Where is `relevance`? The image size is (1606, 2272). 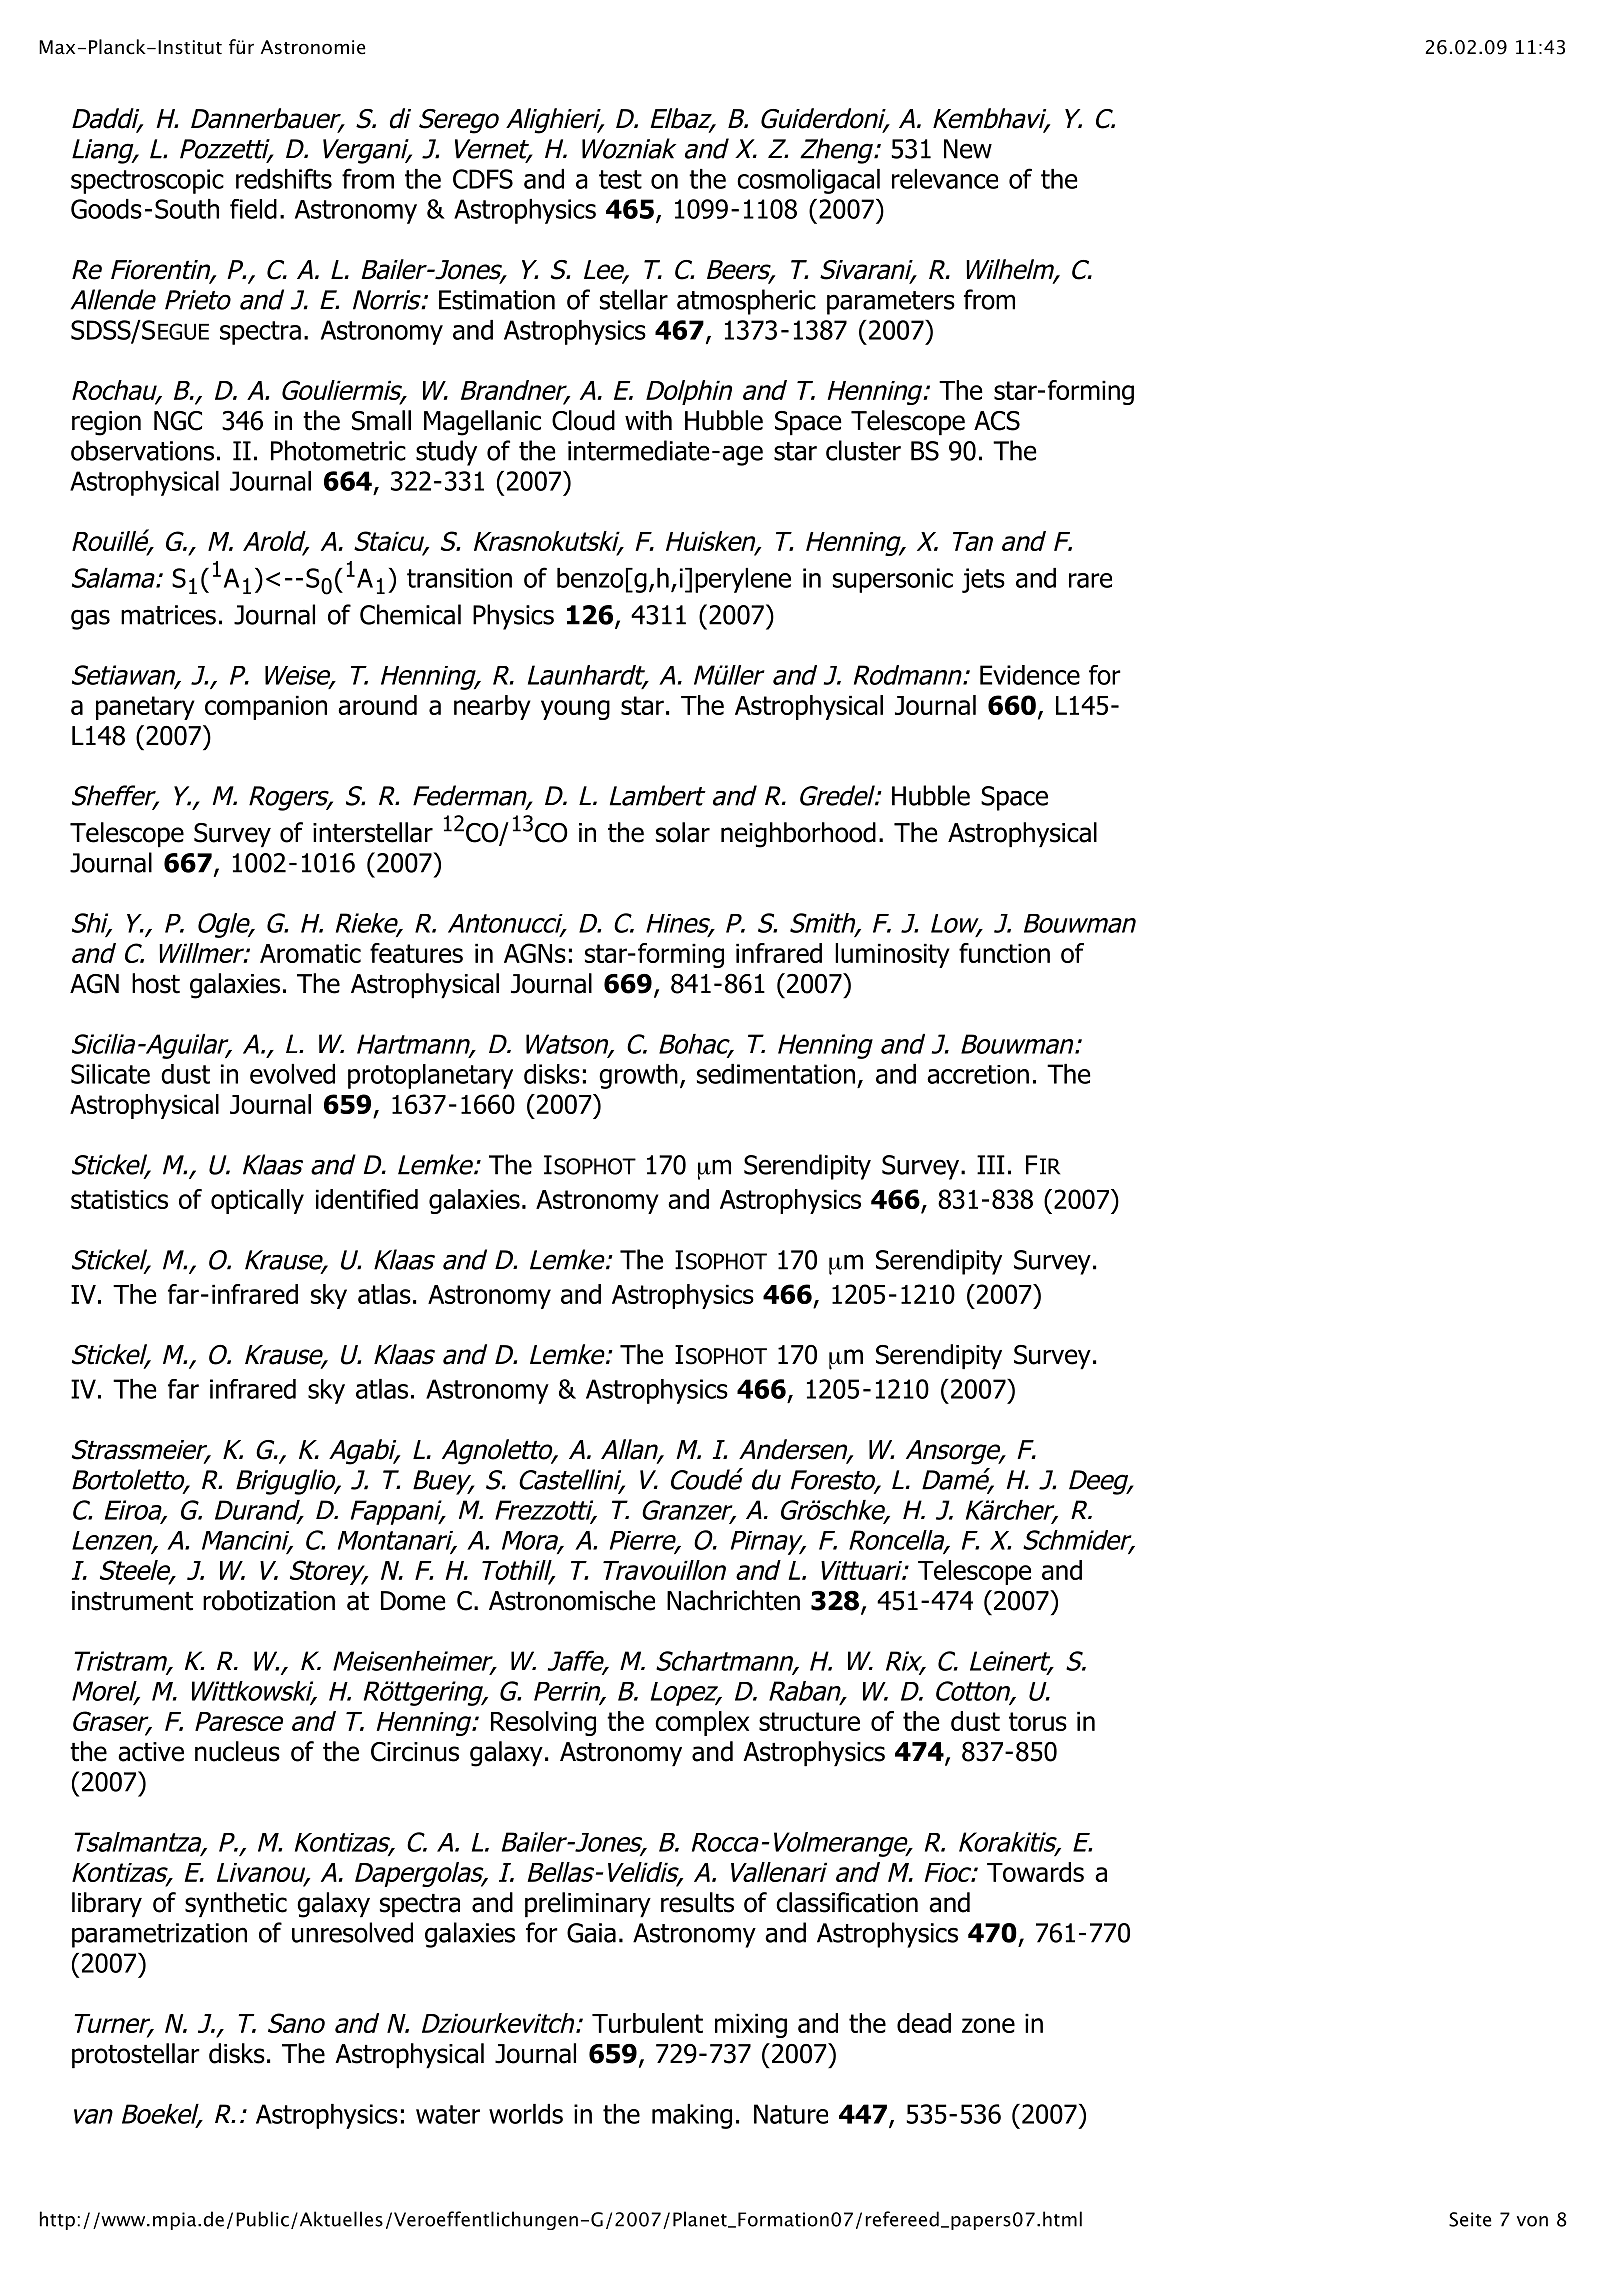 relevance is located at coordinates (945, 179).
